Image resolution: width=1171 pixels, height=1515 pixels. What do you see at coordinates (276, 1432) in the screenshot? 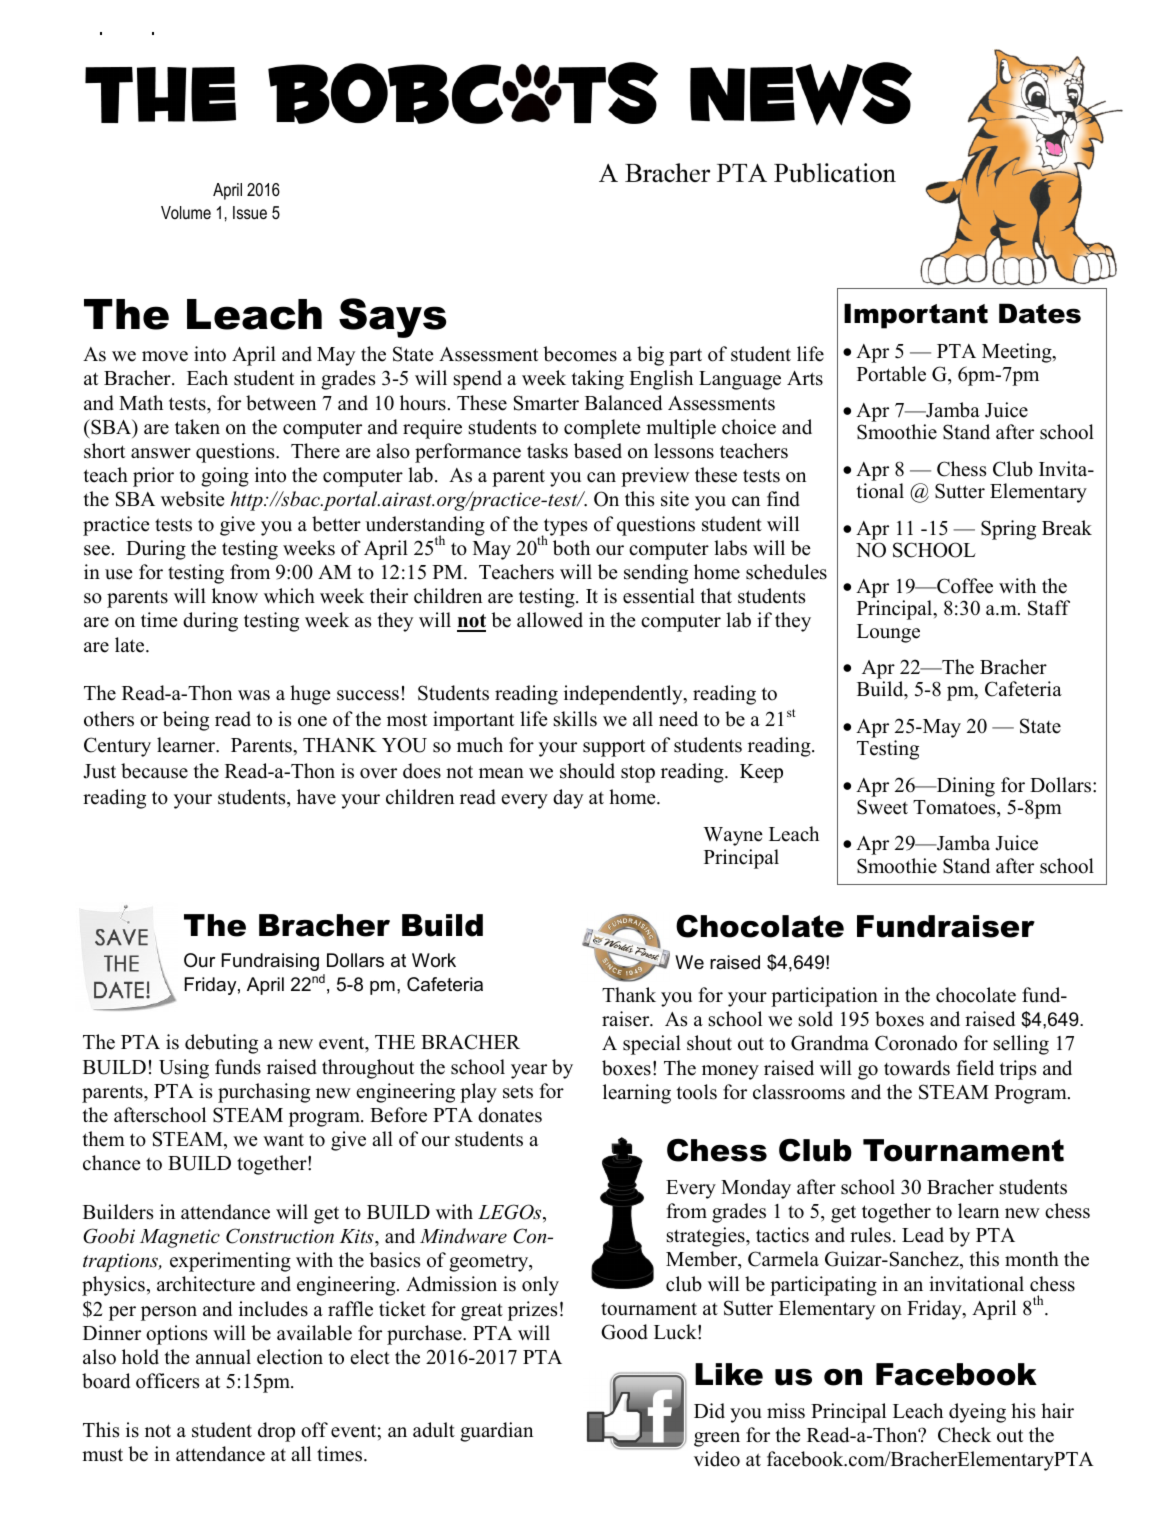
I see `drop` at bounding box center [276, 1432].
